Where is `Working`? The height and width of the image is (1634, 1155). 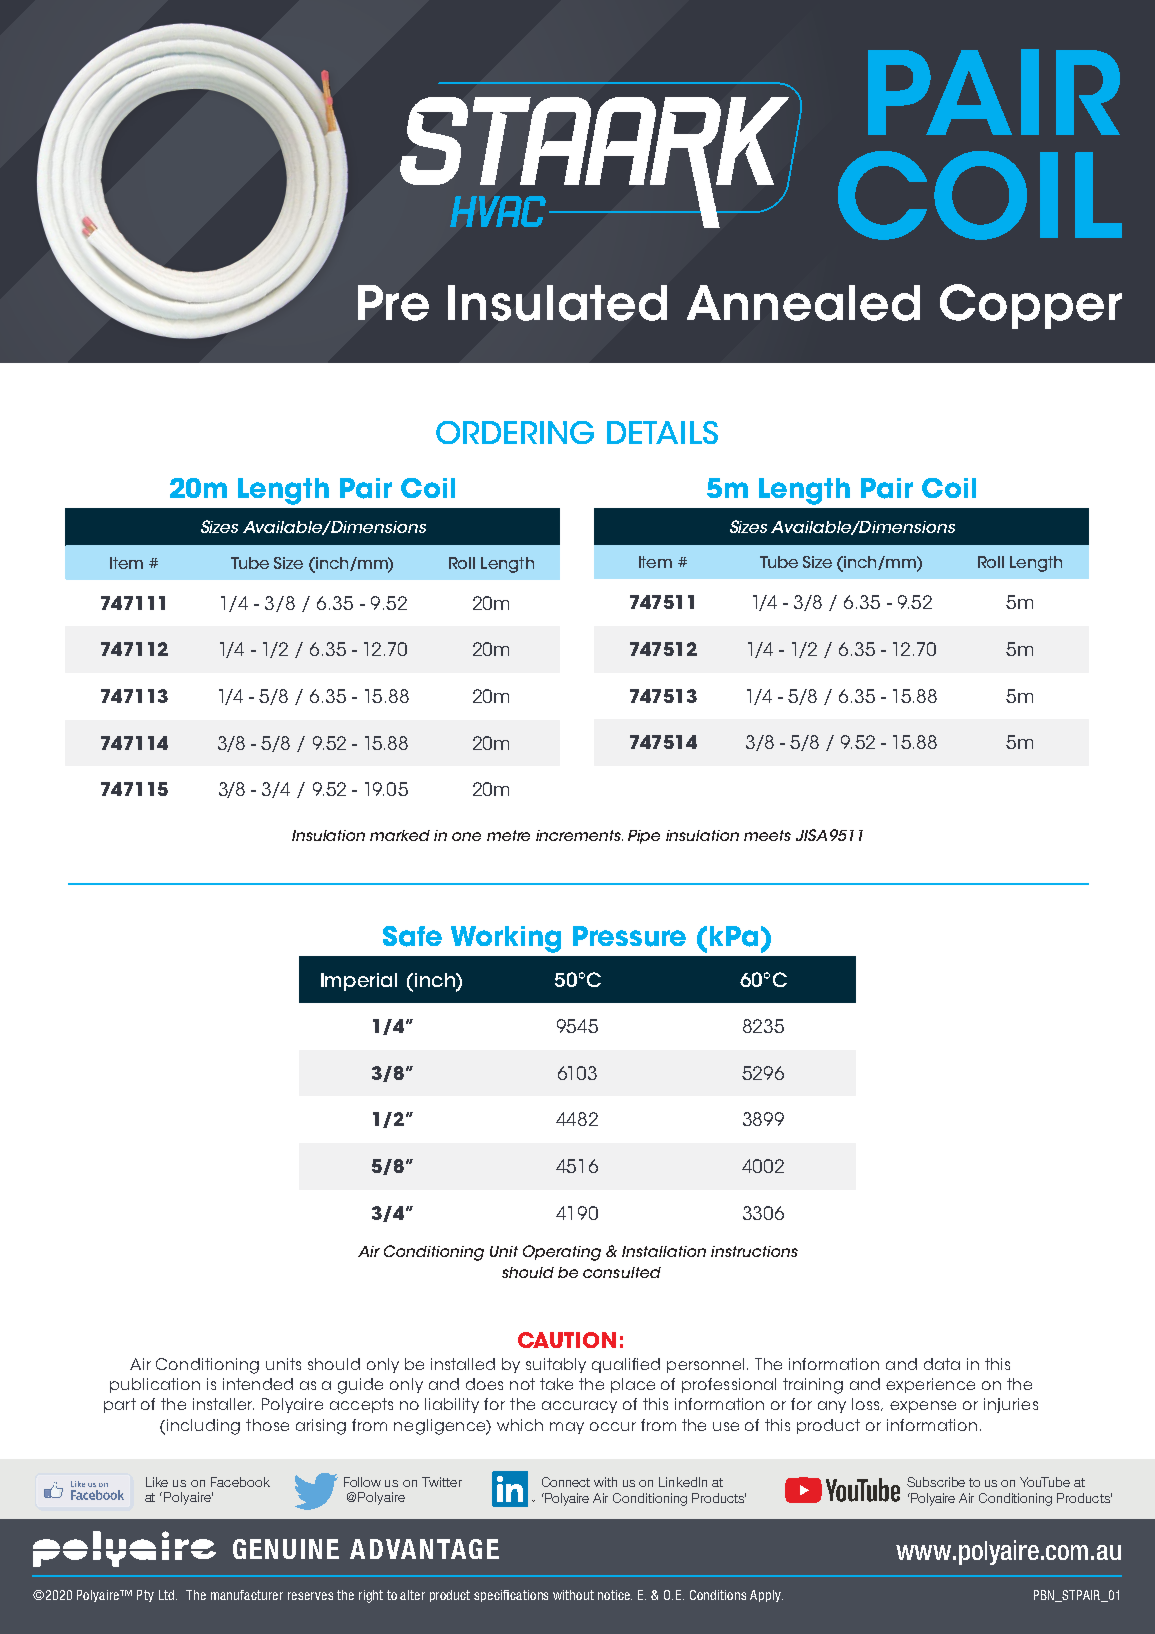 Working is located at coordinates (506, 939).
